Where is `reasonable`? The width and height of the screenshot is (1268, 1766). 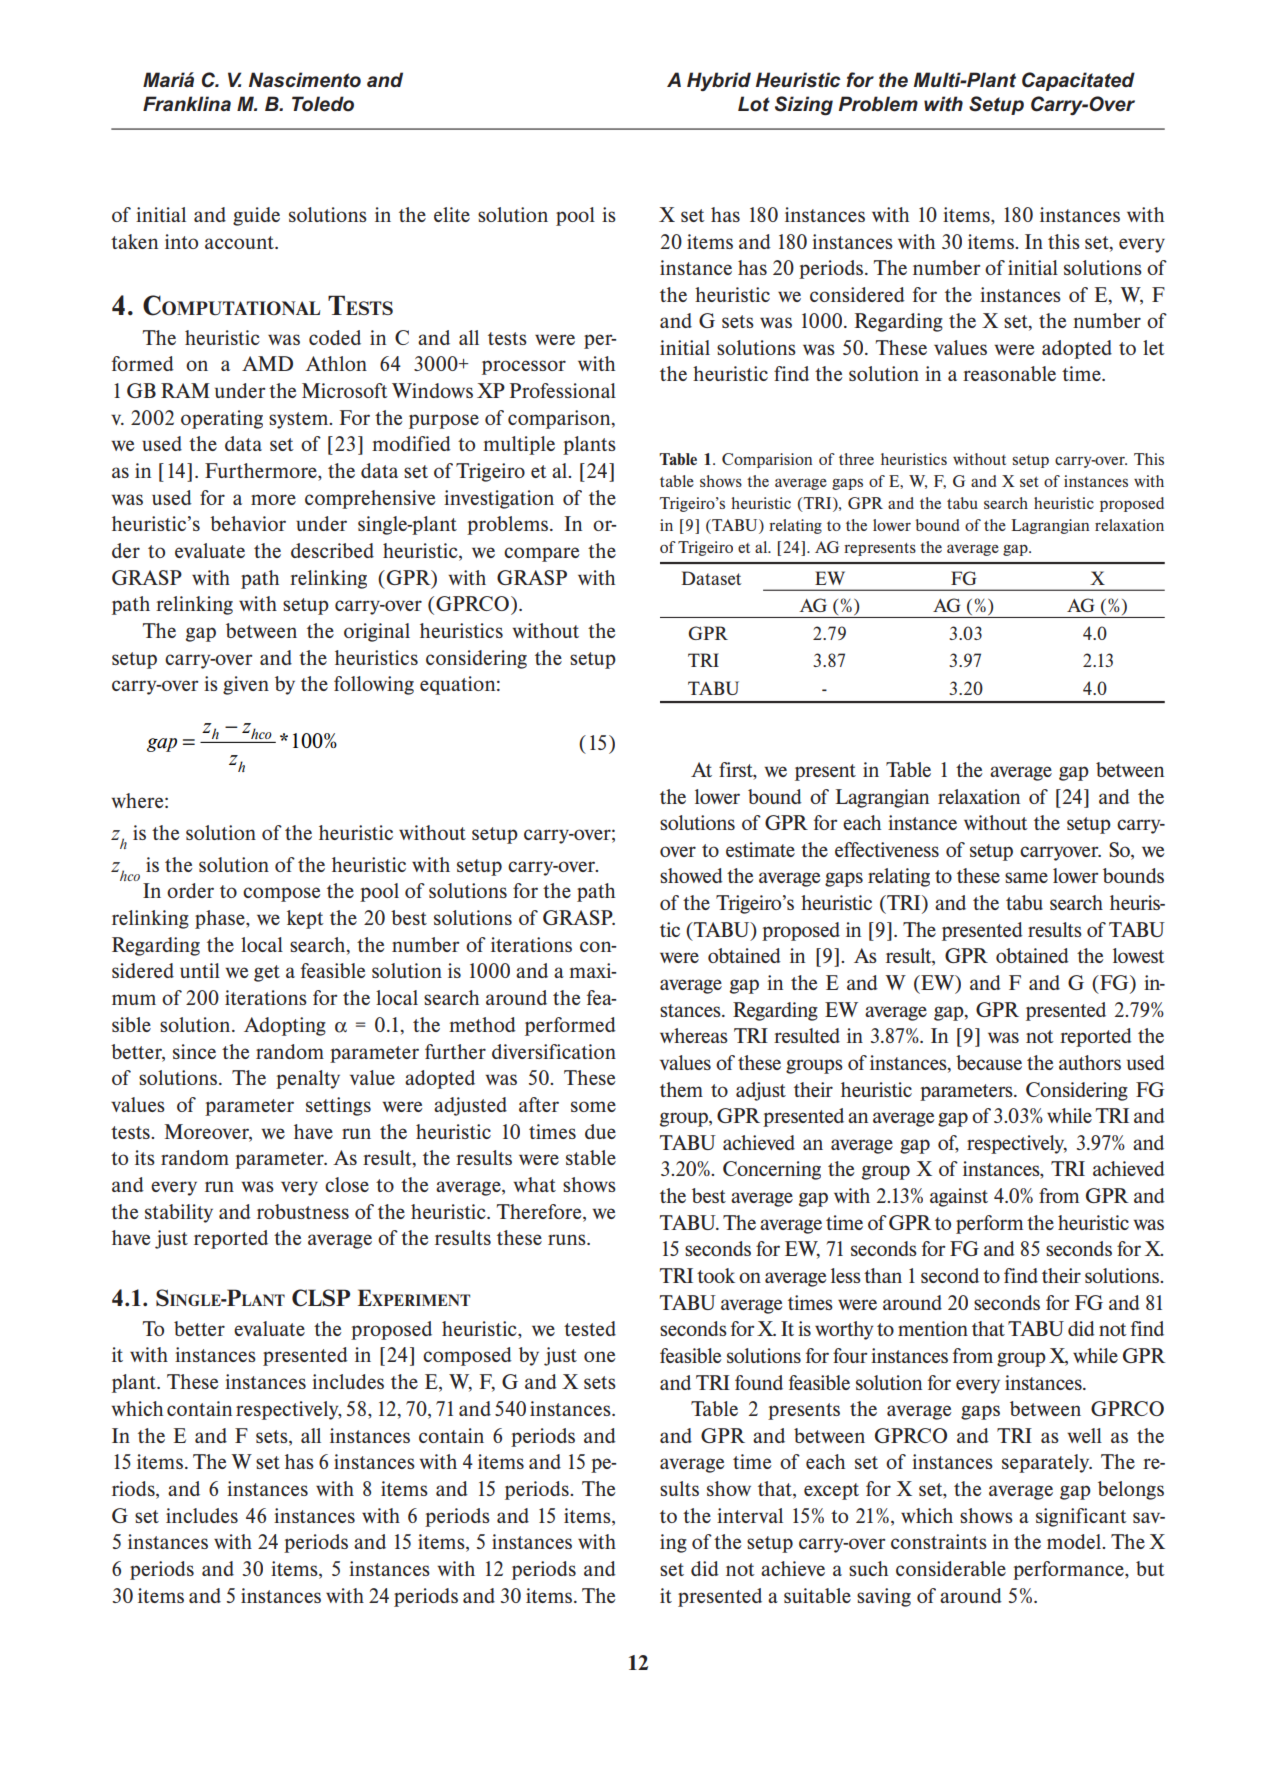 reasonable is located at coordinates (1009, 373).
